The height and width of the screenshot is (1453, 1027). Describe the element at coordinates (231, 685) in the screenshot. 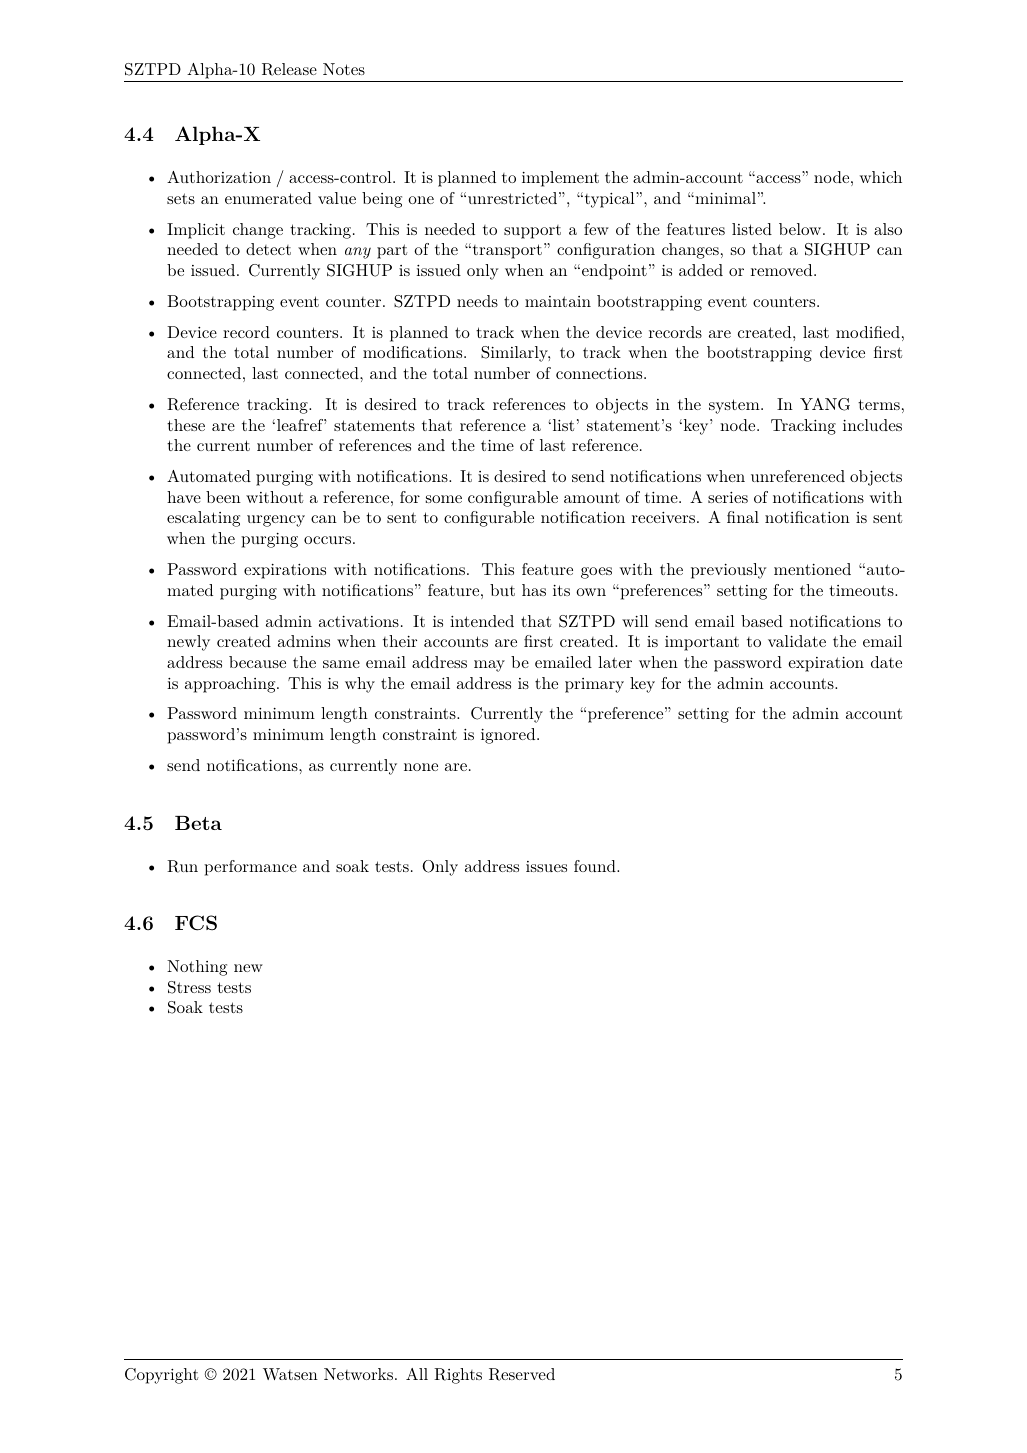

I see `approaching` at that location.
